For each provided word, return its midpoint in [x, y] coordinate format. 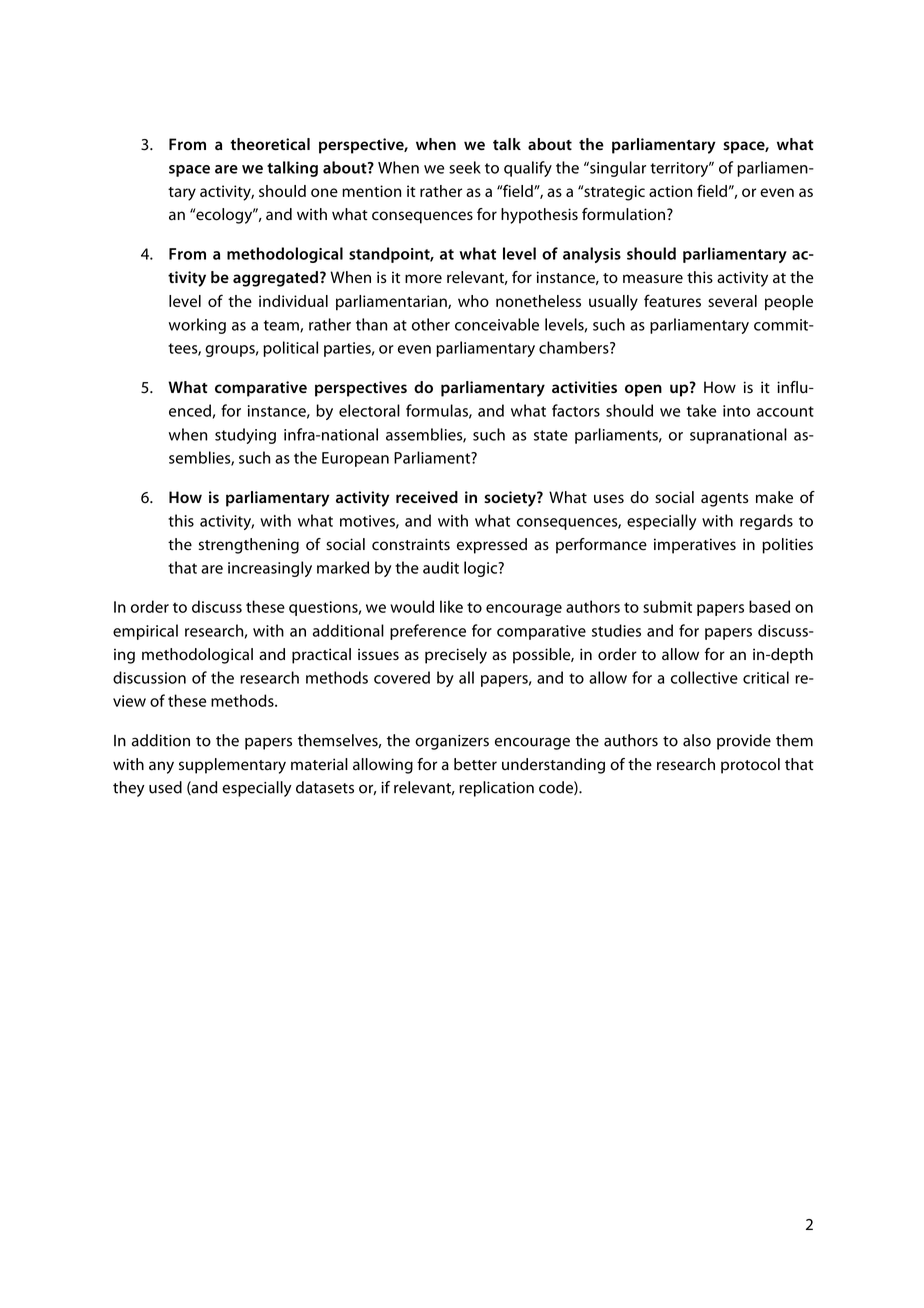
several [732, 301]
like [451, 606]
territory [680, 169]
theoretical [270, 144]
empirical [145, 632]
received [427, 497]
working [197, 326]
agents [725, 500]
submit [667, 606]
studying [245, 436]
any [161, 767]
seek [465, 167]
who [473, 301]
